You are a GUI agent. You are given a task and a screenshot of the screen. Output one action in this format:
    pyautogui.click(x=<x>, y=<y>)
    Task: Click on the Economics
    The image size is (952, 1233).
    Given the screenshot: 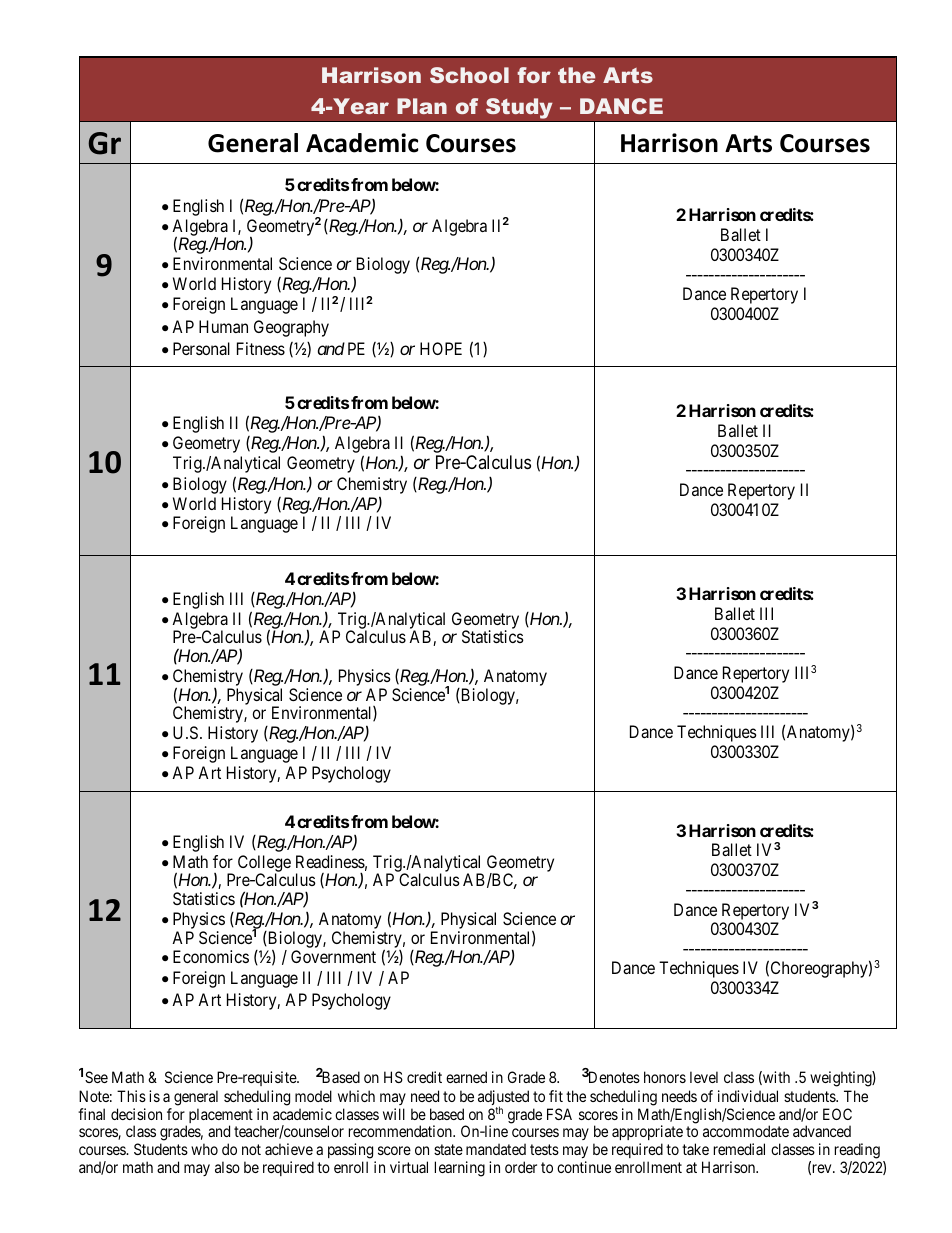 What is the action you would take?
    pyautogui.click(x=211, y=956)
